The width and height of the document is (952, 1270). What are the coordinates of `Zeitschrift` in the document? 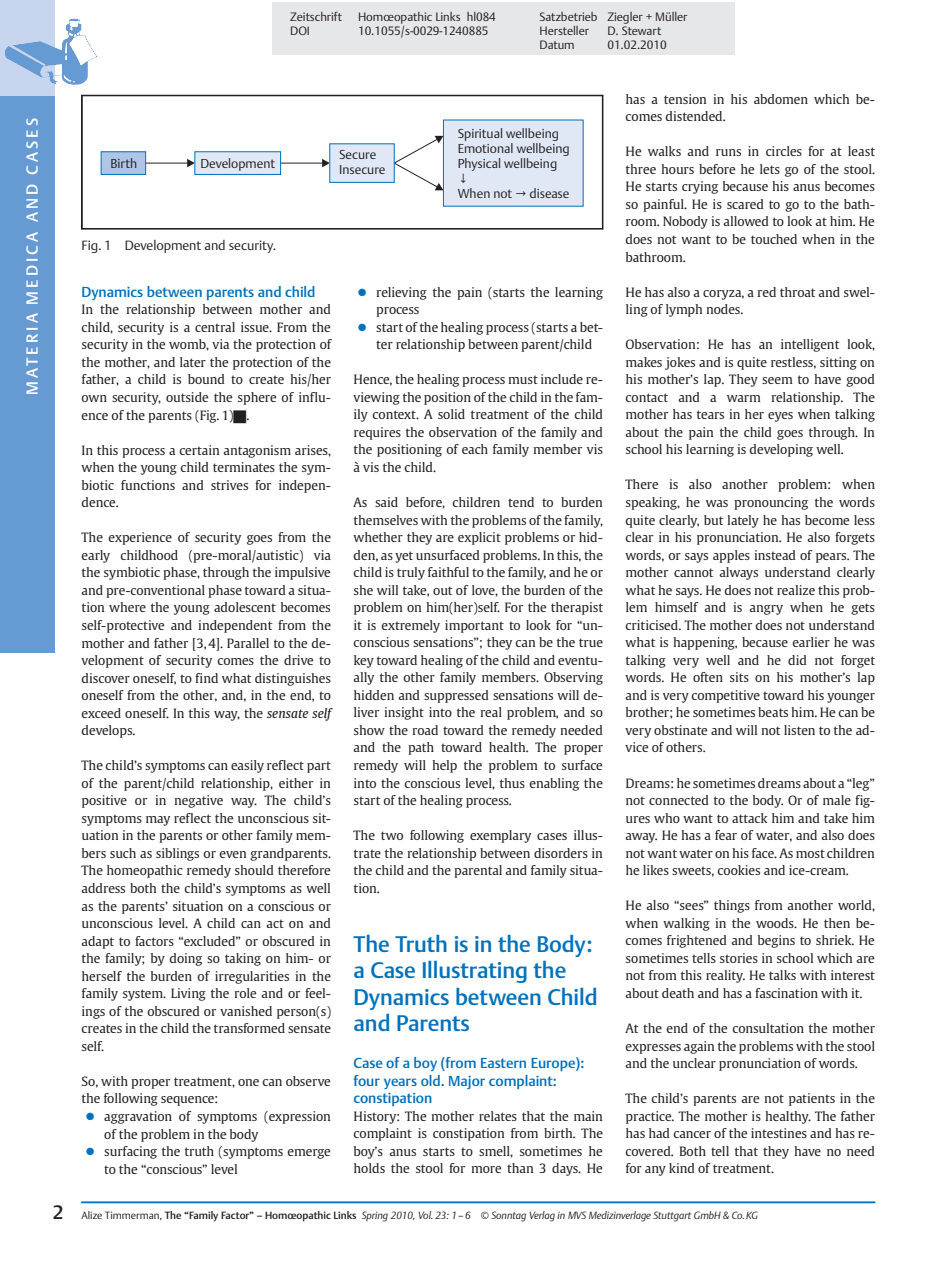 It's located at (316, 16).
